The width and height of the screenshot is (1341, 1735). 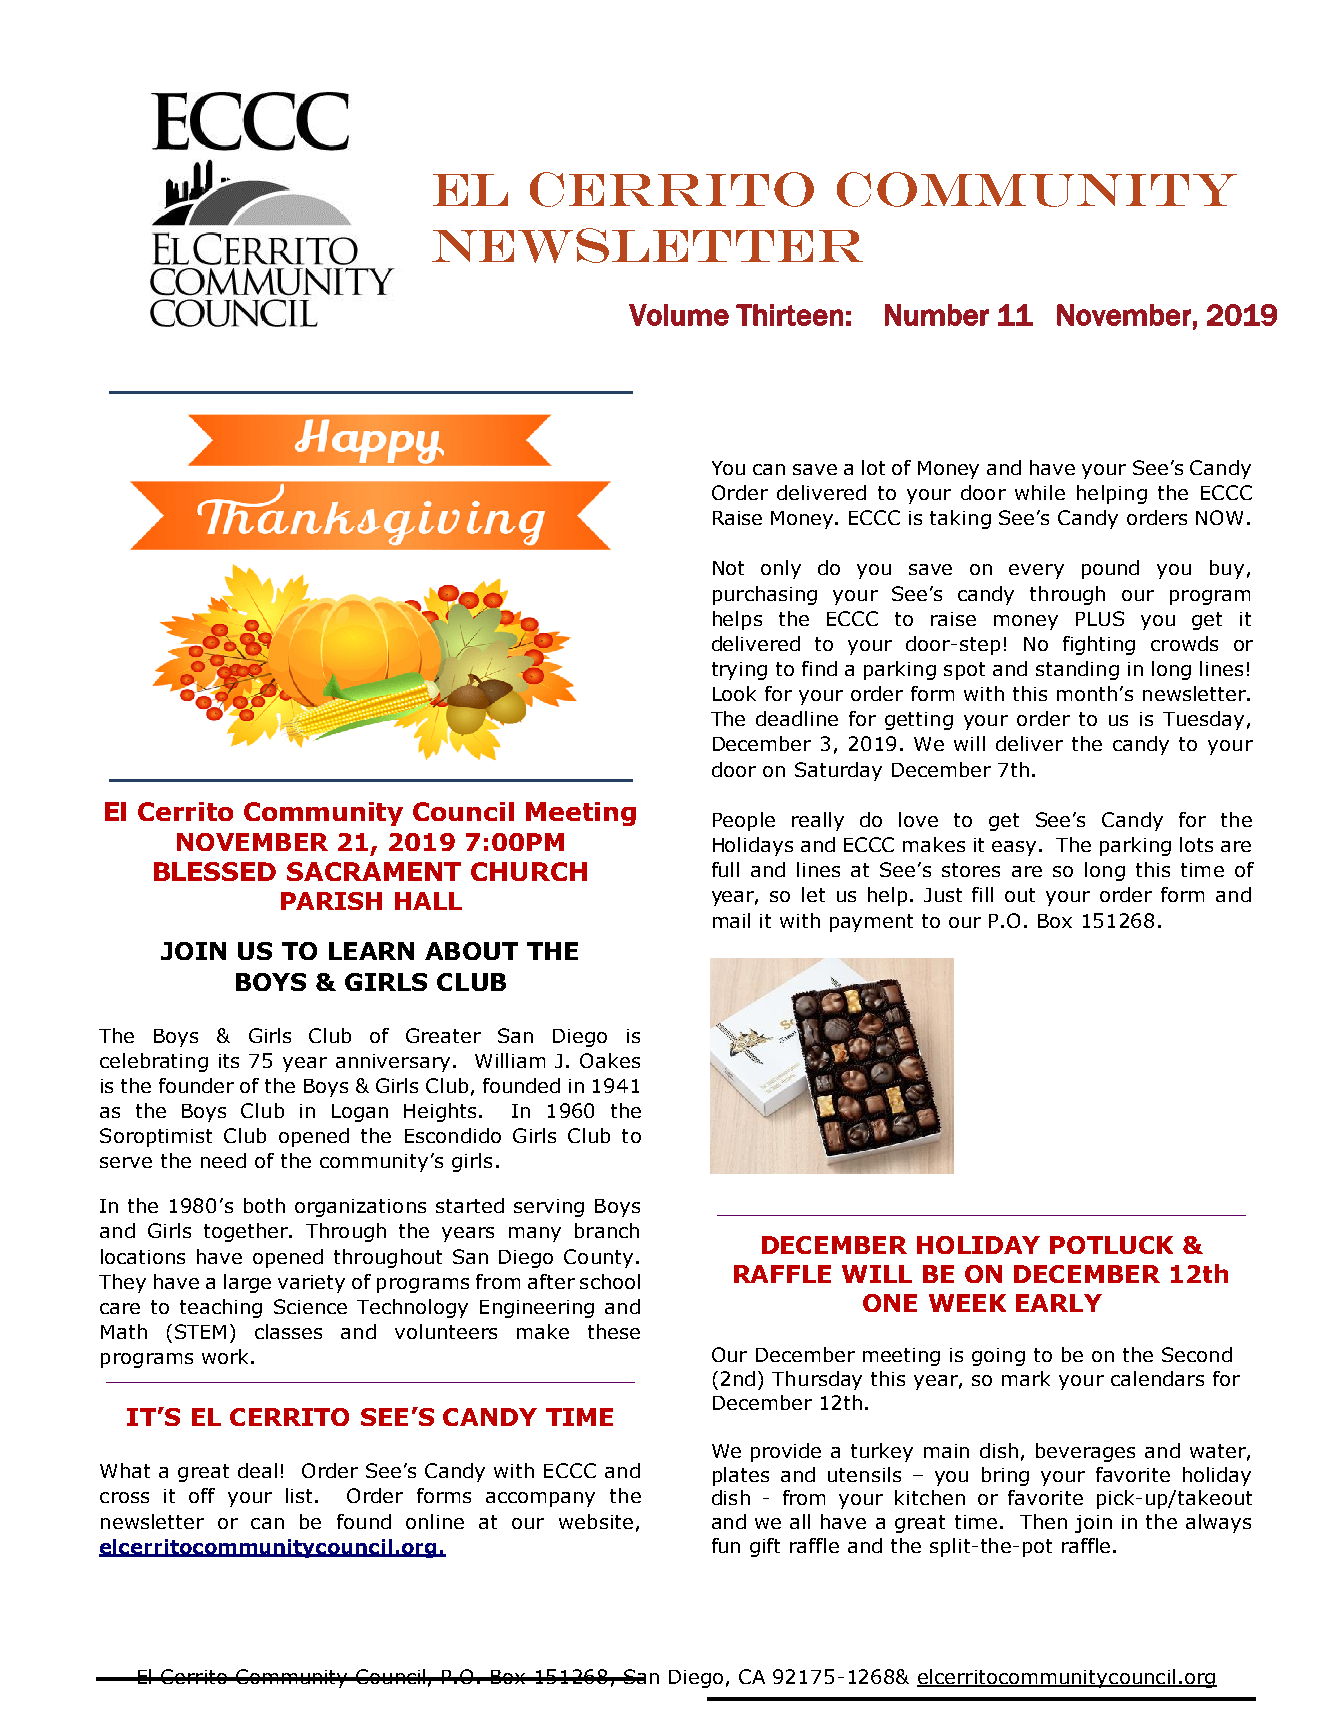 I want to click on Thirteen, so click(x=789, y=315).
